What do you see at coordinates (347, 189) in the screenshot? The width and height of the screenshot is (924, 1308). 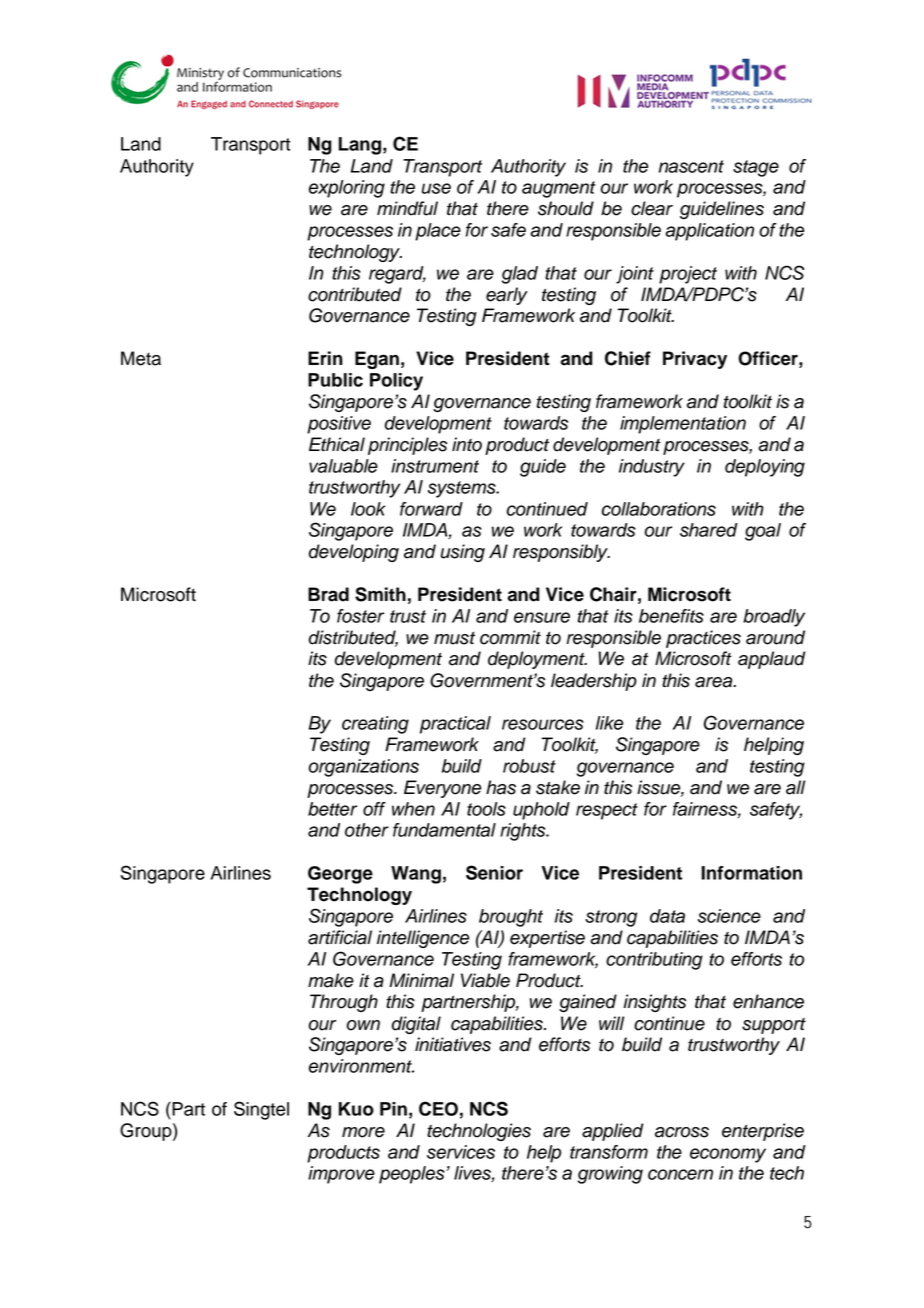 I see `exploring` at bounding box center [347, 189].
